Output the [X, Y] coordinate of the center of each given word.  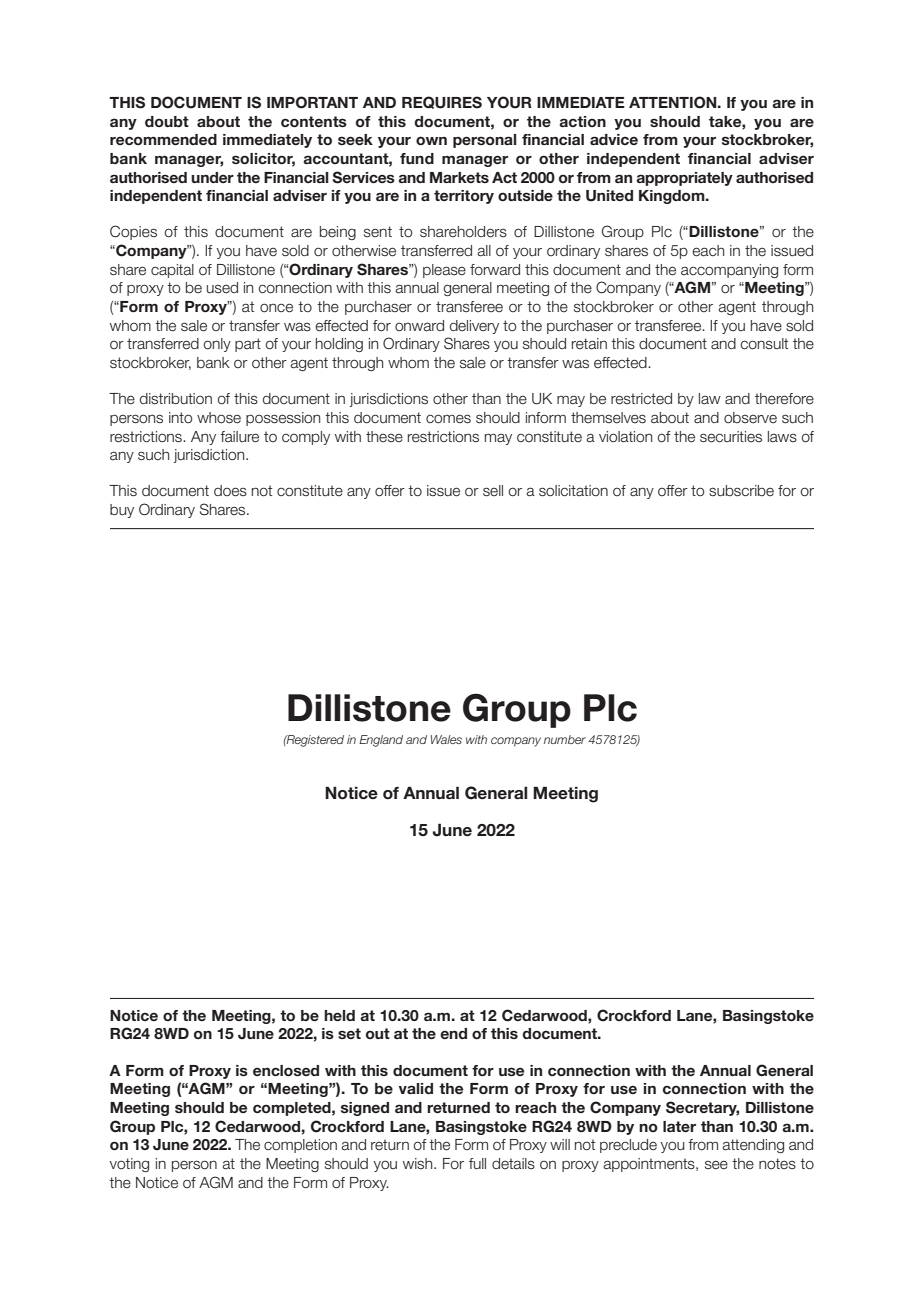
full [477, 1164]
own [431, 140]
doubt [167, 121]
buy [122, 511]
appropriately [684, 179]
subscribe [741, 491]
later [679, 1126]
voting [129, 1165]
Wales [446, 739]
